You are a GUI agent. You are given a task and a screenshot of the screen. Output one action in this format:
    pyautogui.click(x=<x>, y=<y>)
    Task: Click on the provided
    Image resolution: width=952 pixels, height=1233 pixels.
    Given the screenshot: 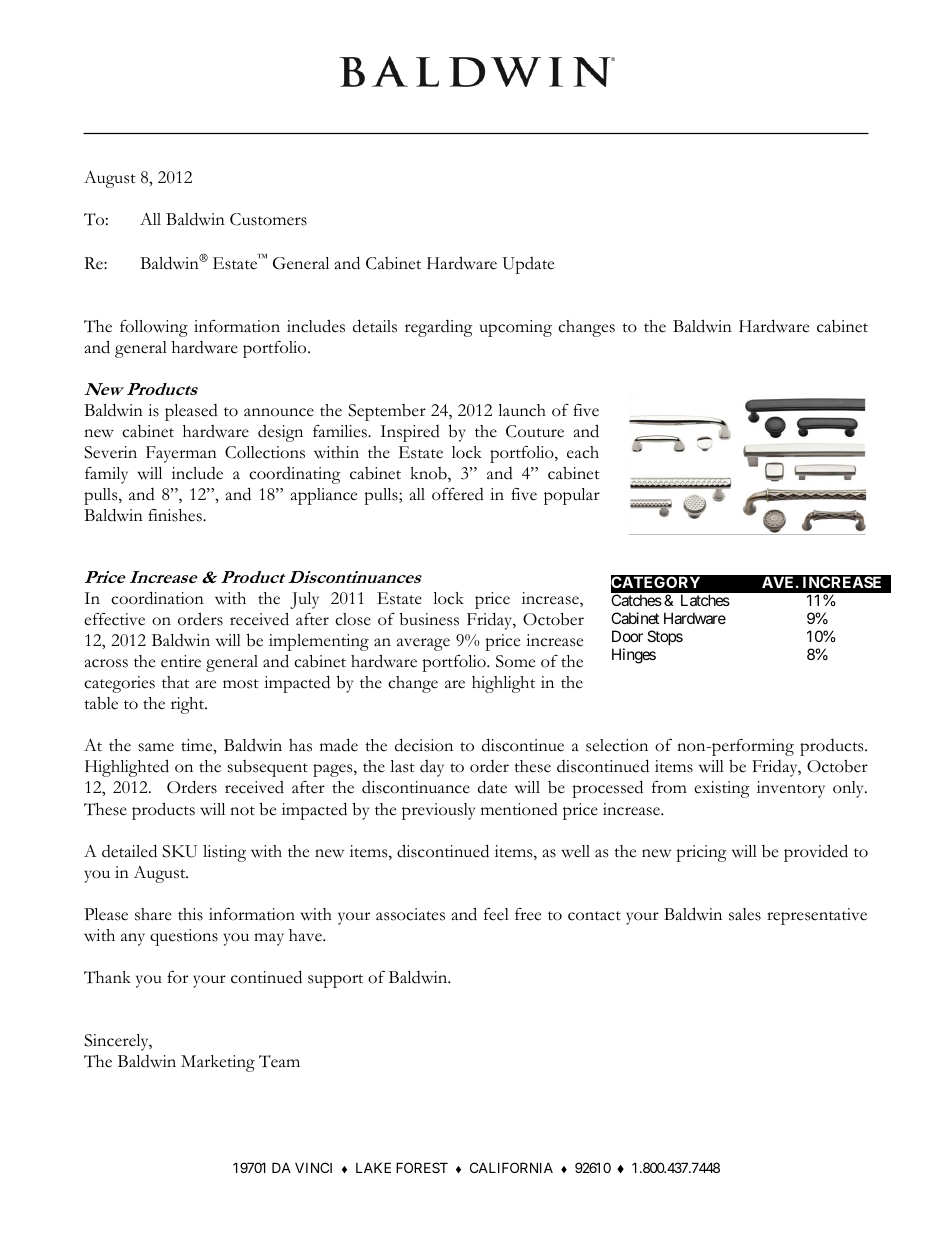 What is the action you would take?
    pyautogui.click(x=816, y=853)
